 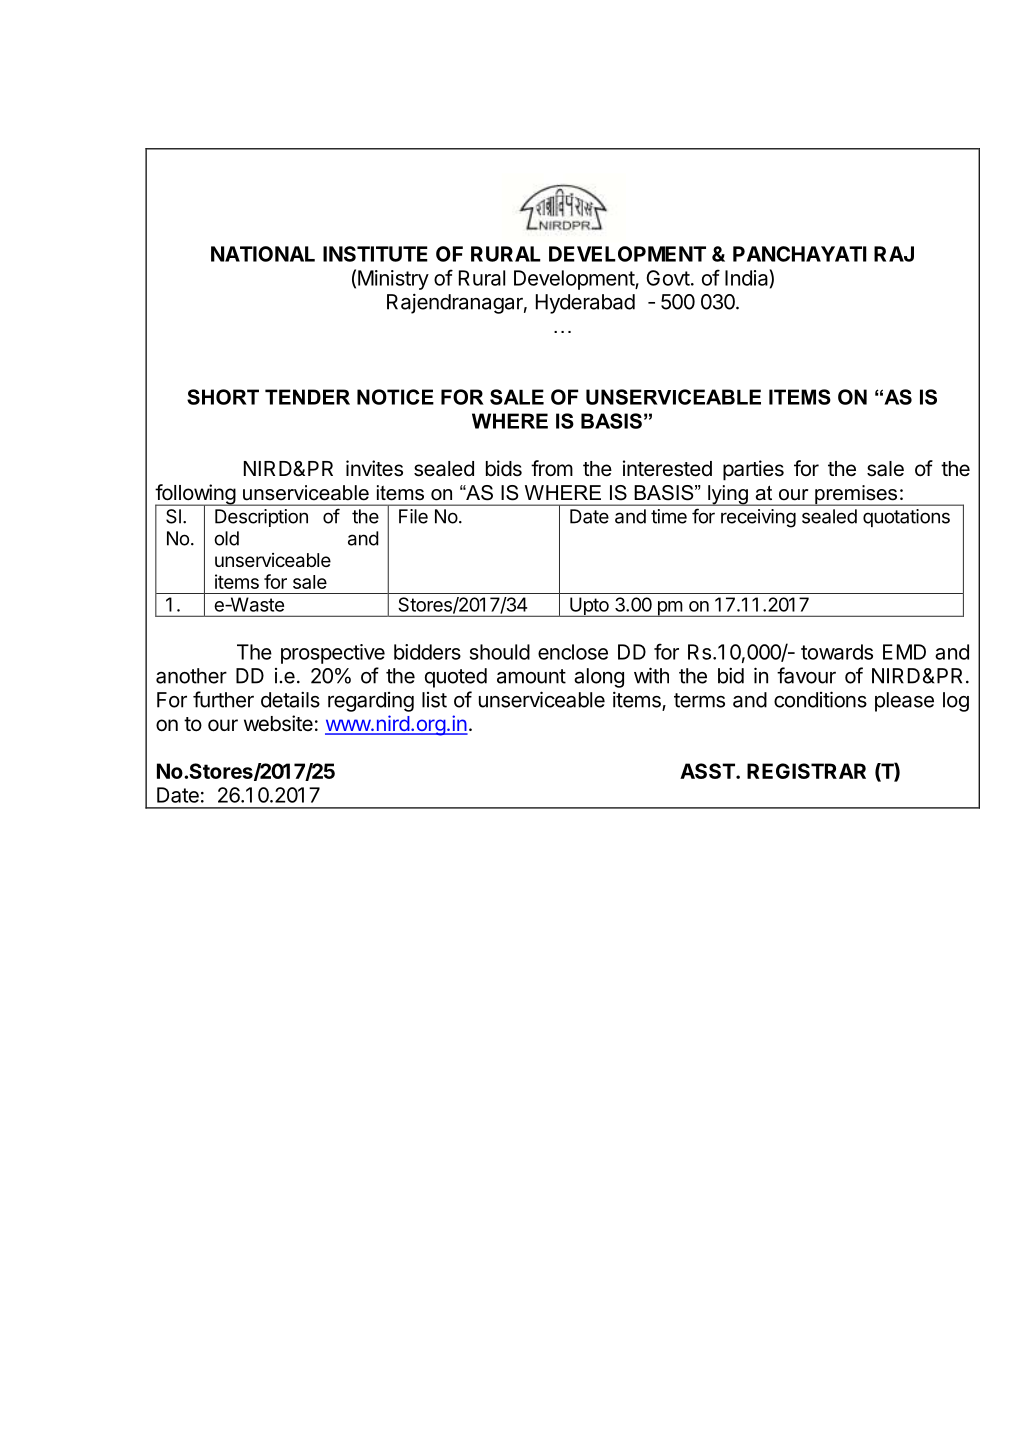 I want to click on from, so click(x=552, y=468).
